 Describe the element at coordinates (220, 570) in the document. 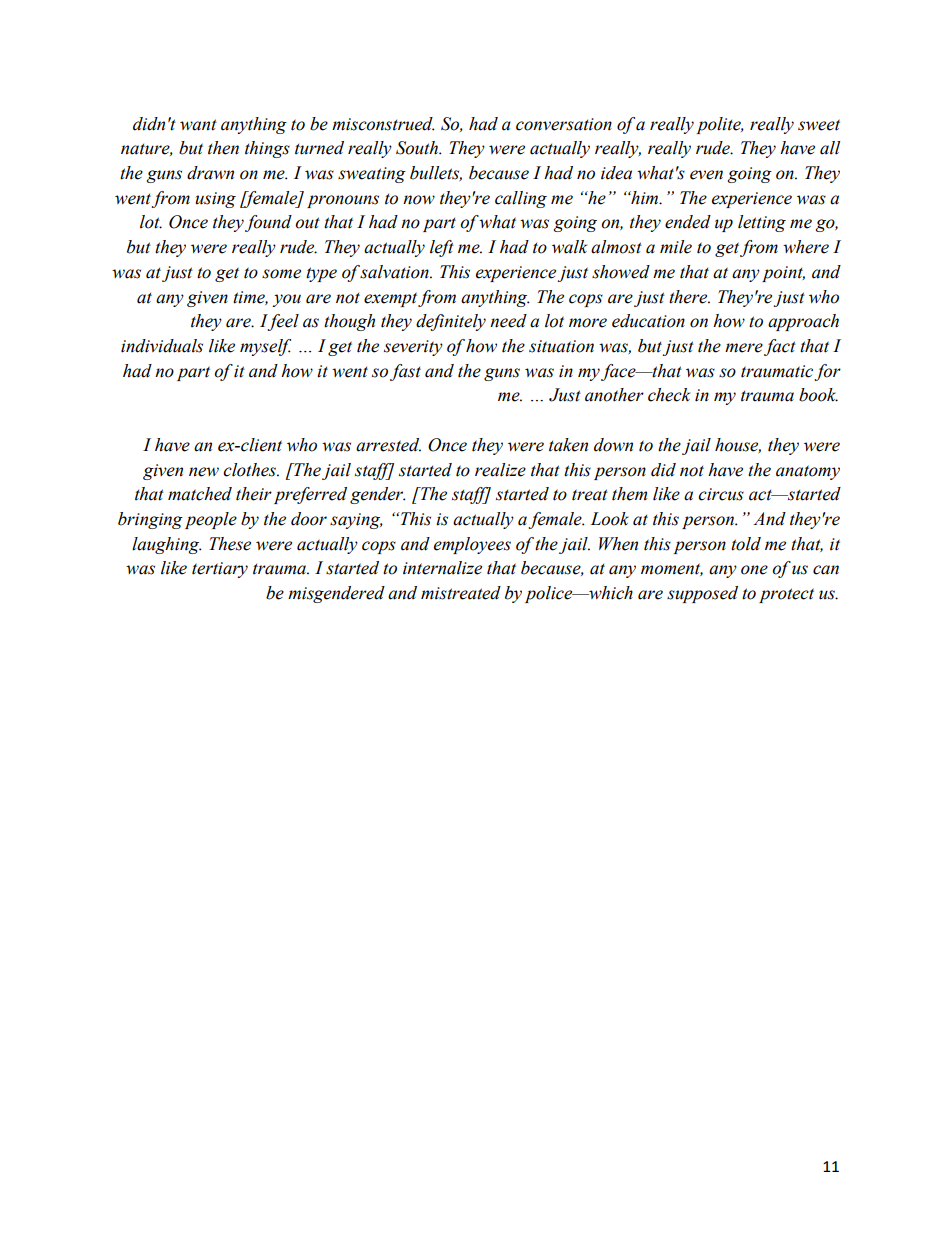

I see `tertiary` at that location.
